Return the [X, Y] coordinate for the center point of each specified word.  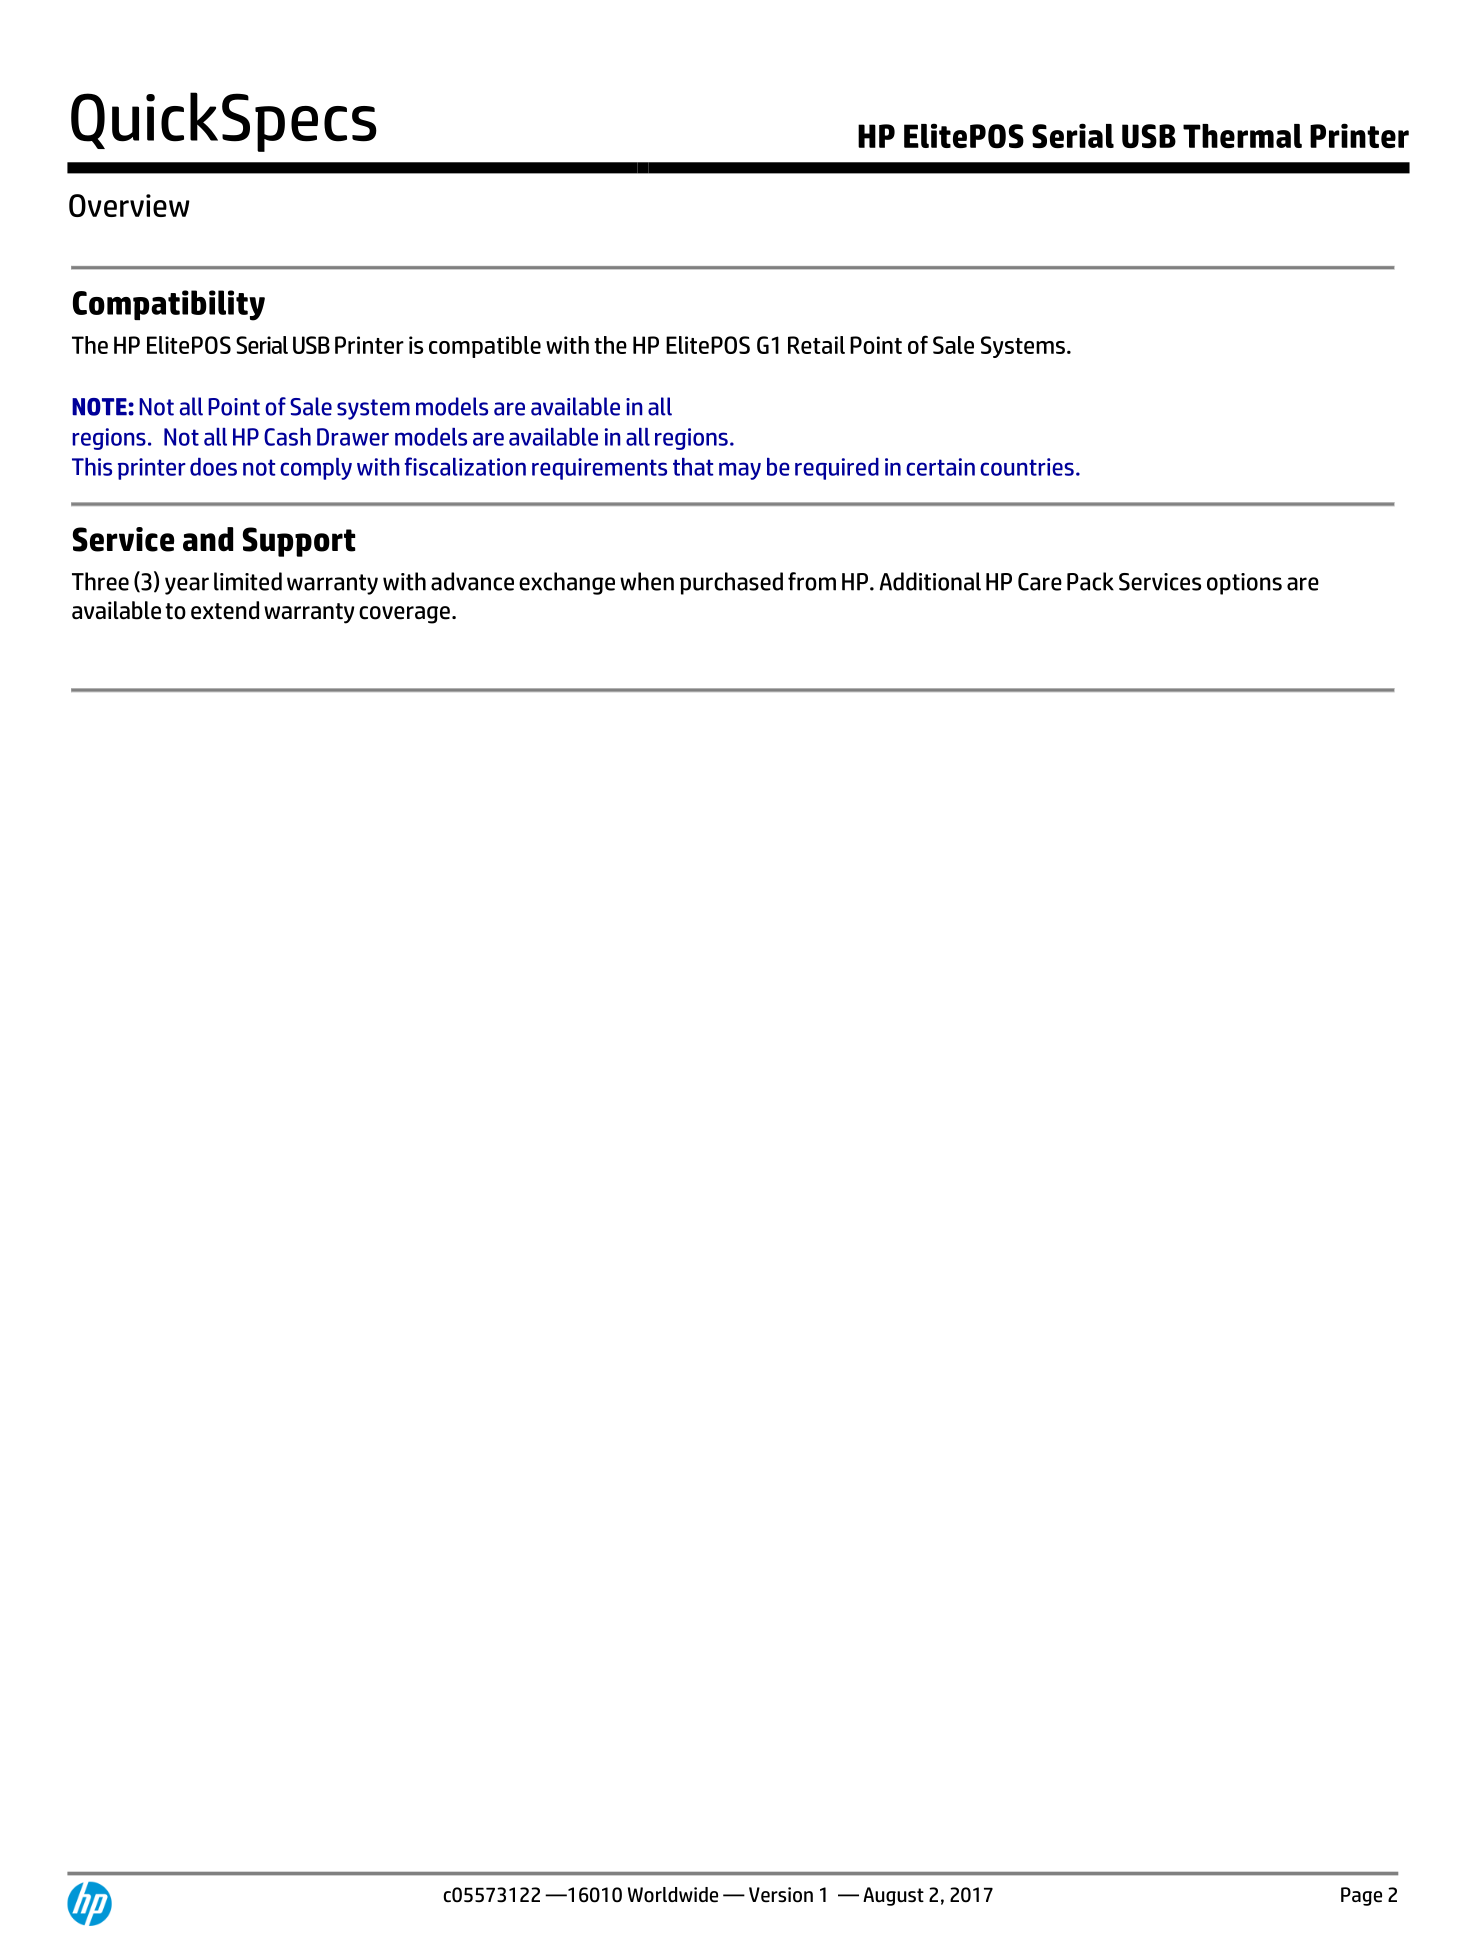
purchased [731, 583]
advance [472, 581]
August [893, 1896]
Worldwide [673, 1895]
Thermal [1242, 136]
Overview [129, 205]
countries [1027, 467]
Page [1361, 1896]
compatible [485, 347]
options [1244, 584]
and [208, 539]
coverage [404, 615]
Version [781, 1895]
